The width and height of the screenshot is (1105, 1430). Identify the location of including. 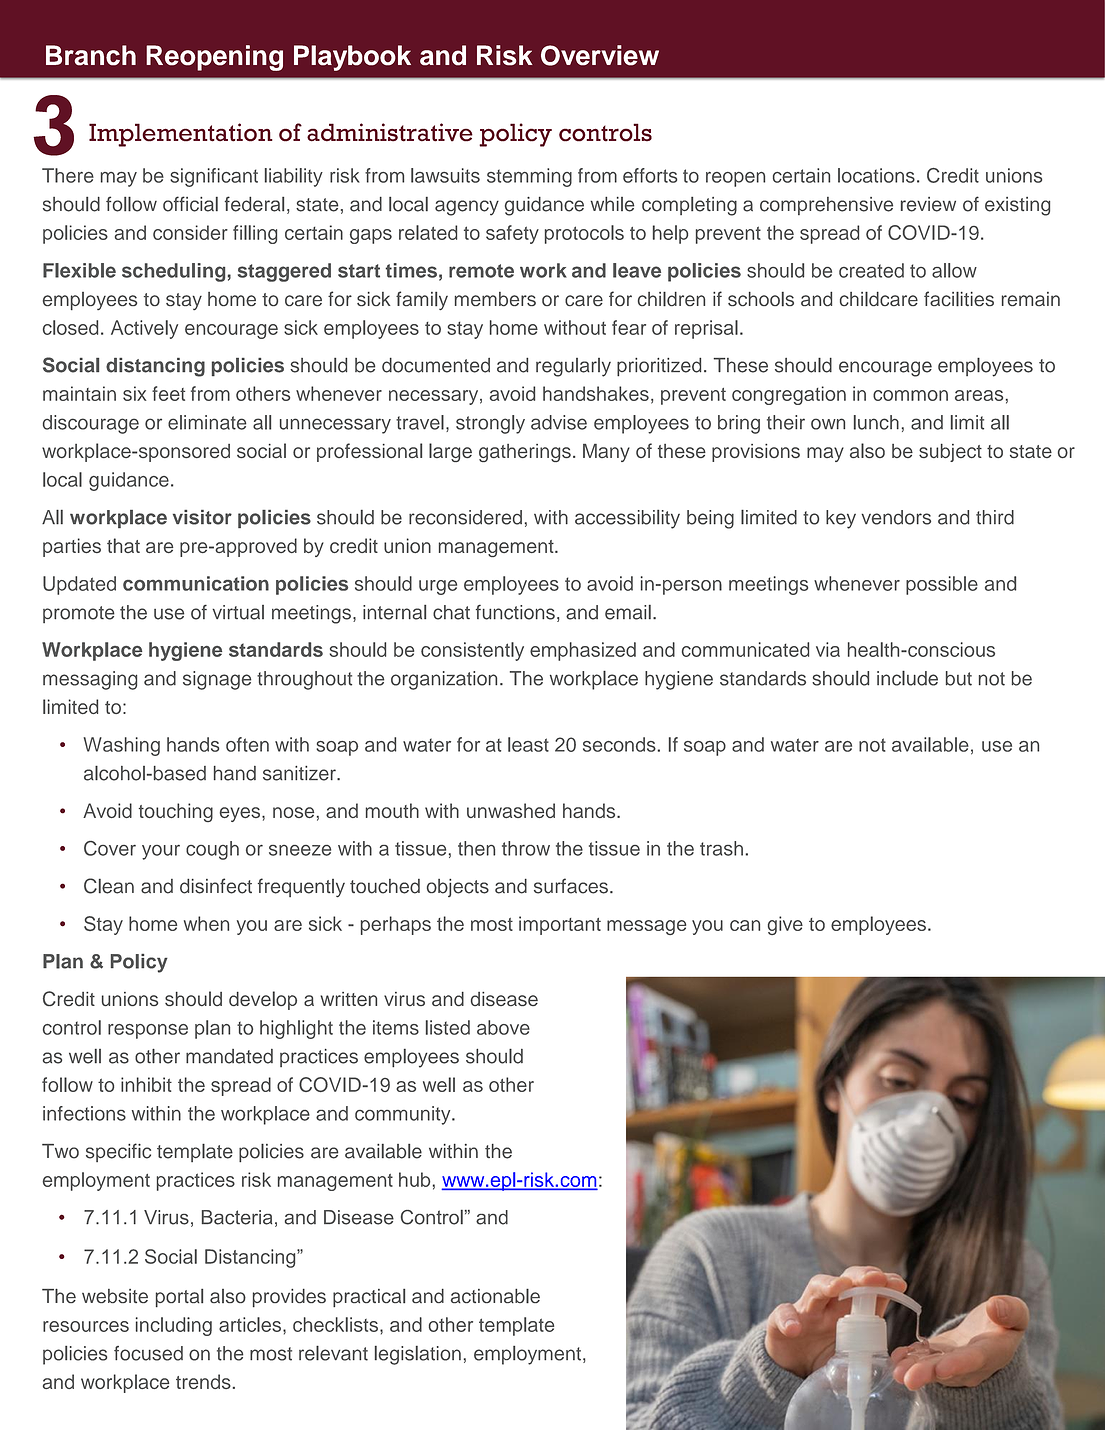
(174, 1326).
